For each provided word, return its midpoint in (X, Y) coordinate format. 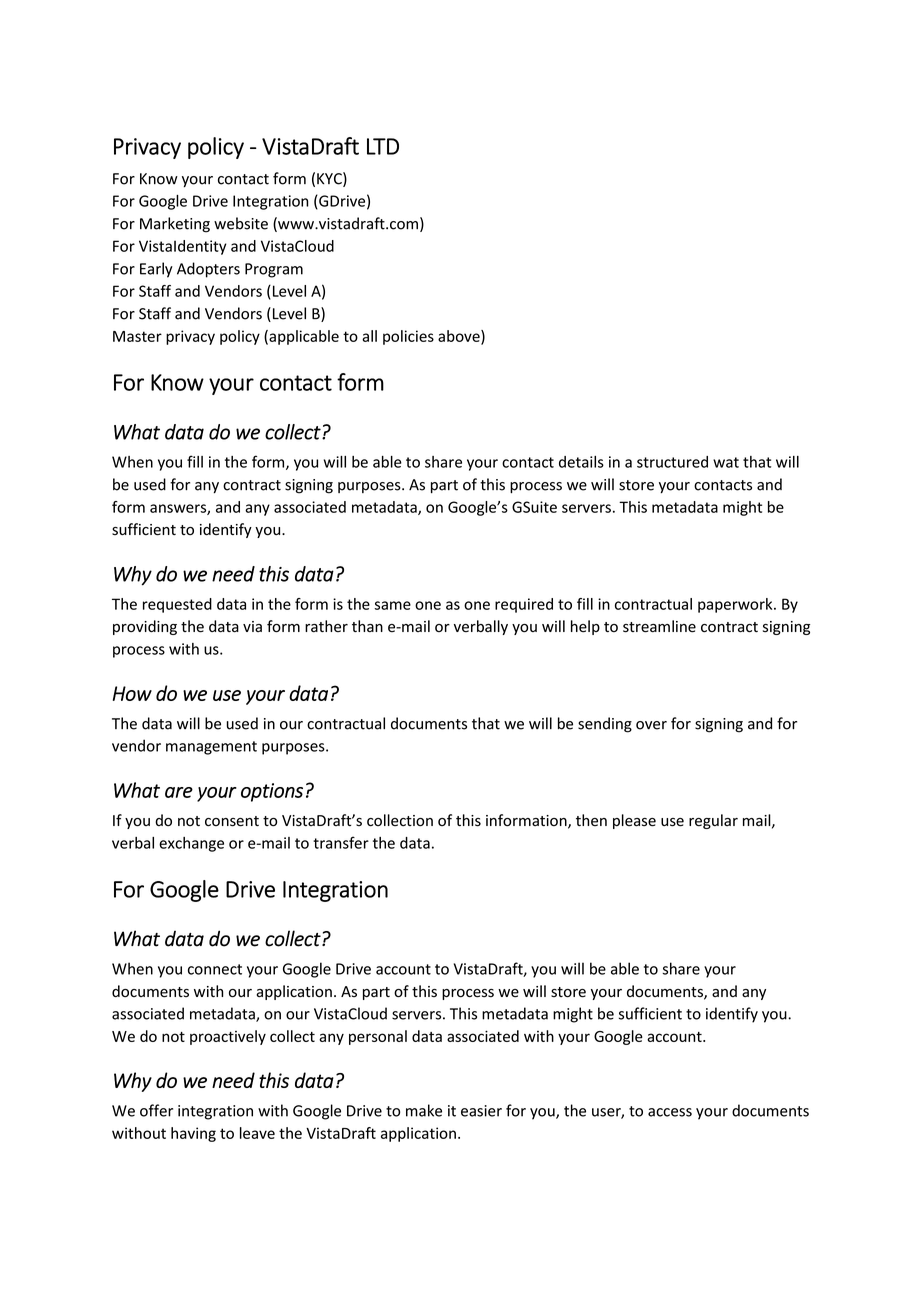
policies (408, 337)
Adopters (208, 270)
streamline (659, 626)
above (460, 337)
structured (672, 462)
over (651, 725)
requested (177, 605)
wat (726, 462)
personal (378, 1037)
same (392, 605)
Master (137, 336)
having (193, 1134)
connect (215, 969)
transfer (341, 842)
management (211, 748)
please (634, 821)
